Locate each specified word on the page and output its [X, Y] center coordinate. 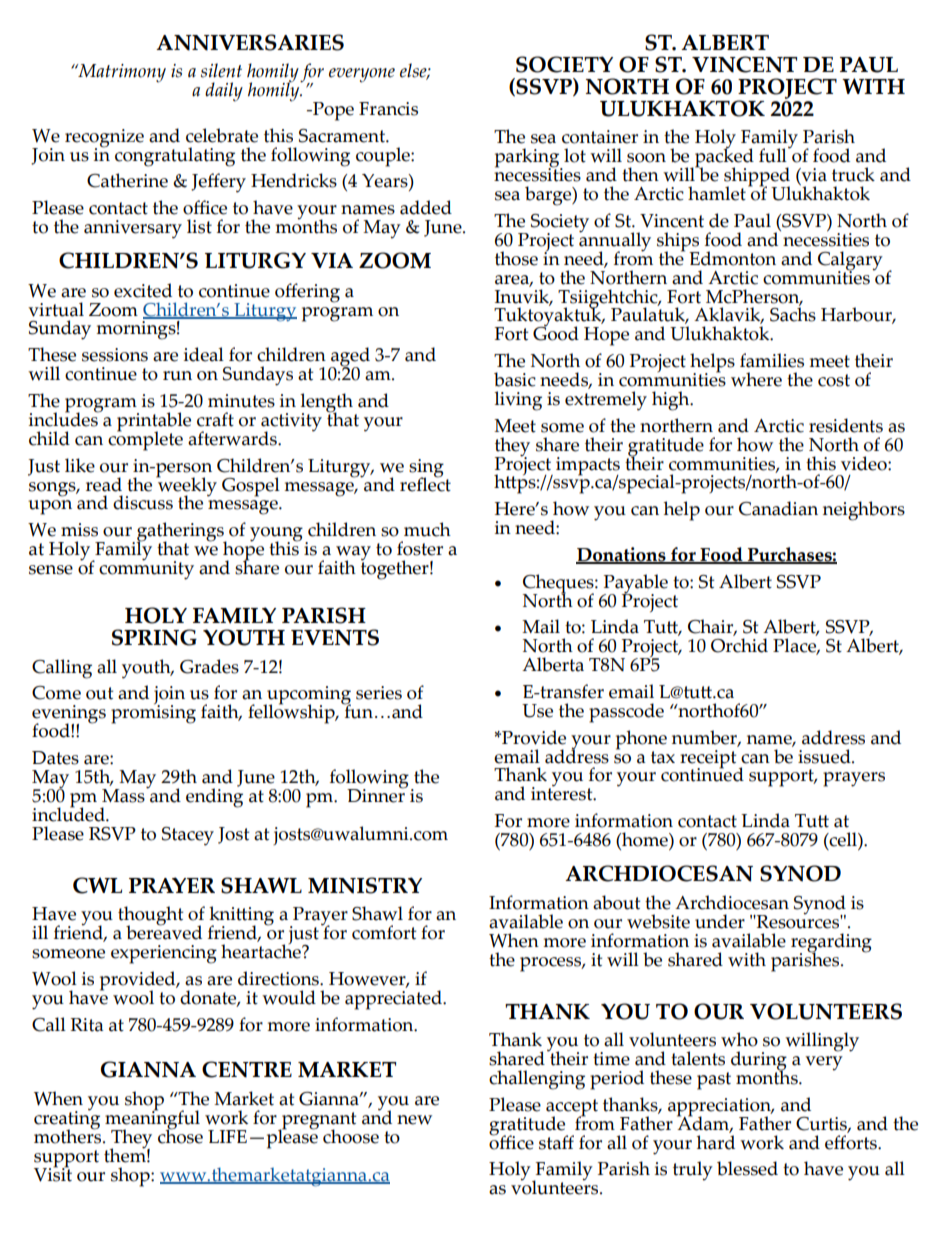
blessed [747, 1168]
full [774, 154]
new [414, 1120]
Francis [388, 109]
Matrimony [121, 73]
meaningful [152, 1120]
